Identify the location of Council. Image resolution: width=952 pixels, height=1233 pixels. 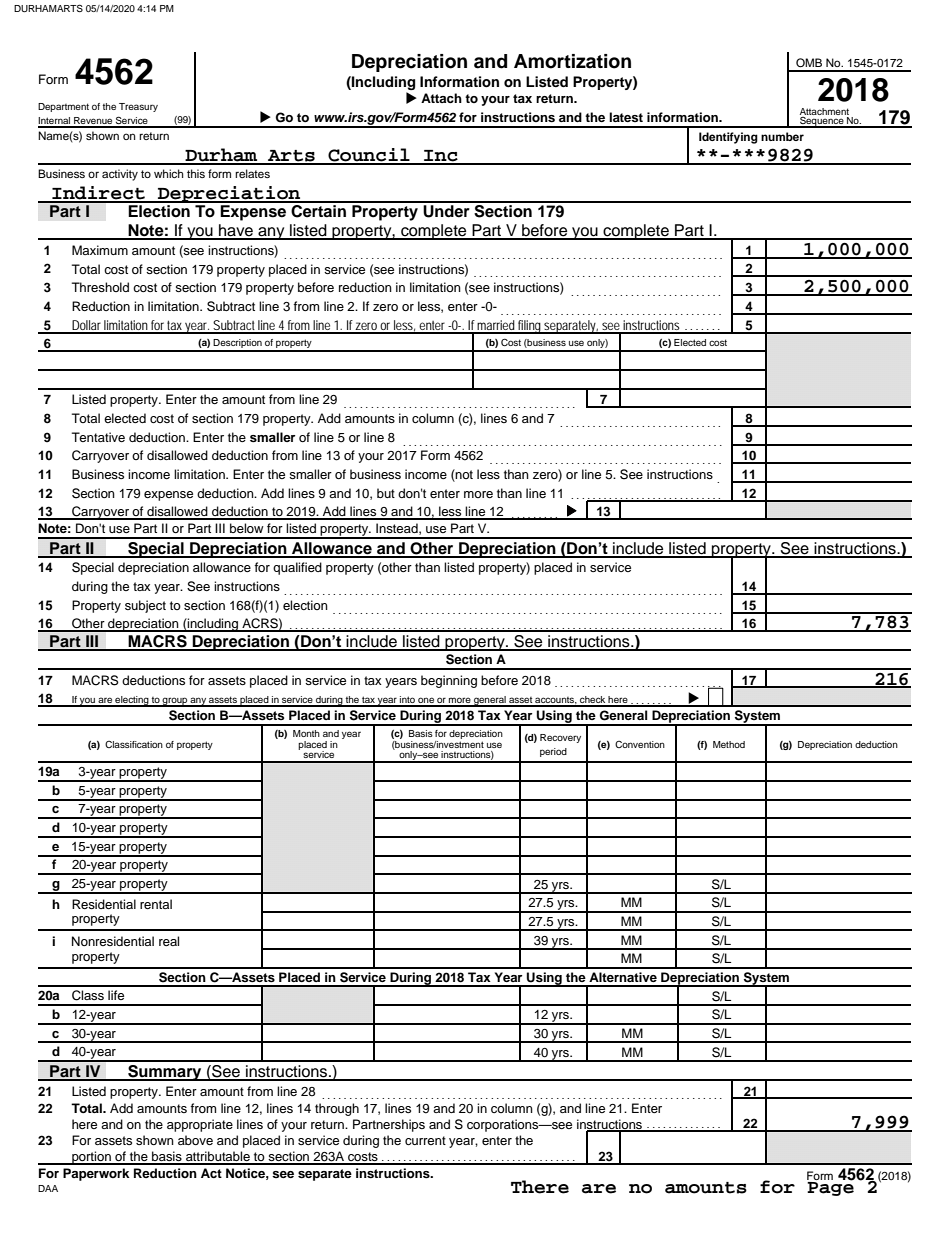
(369, 156).
